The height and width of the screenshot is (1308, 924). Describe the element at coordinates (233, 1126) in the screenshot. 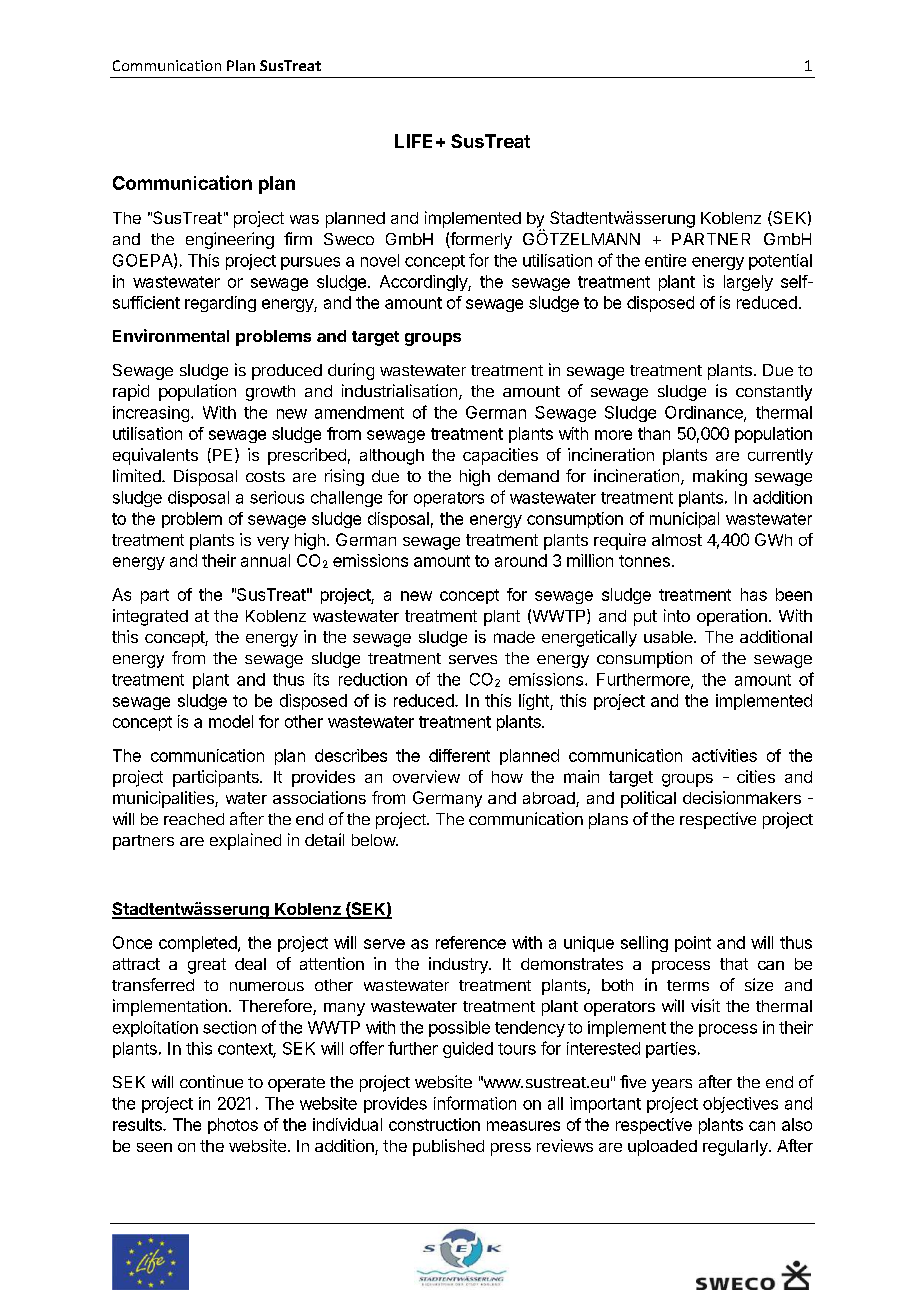

I see `photos` at that location.
